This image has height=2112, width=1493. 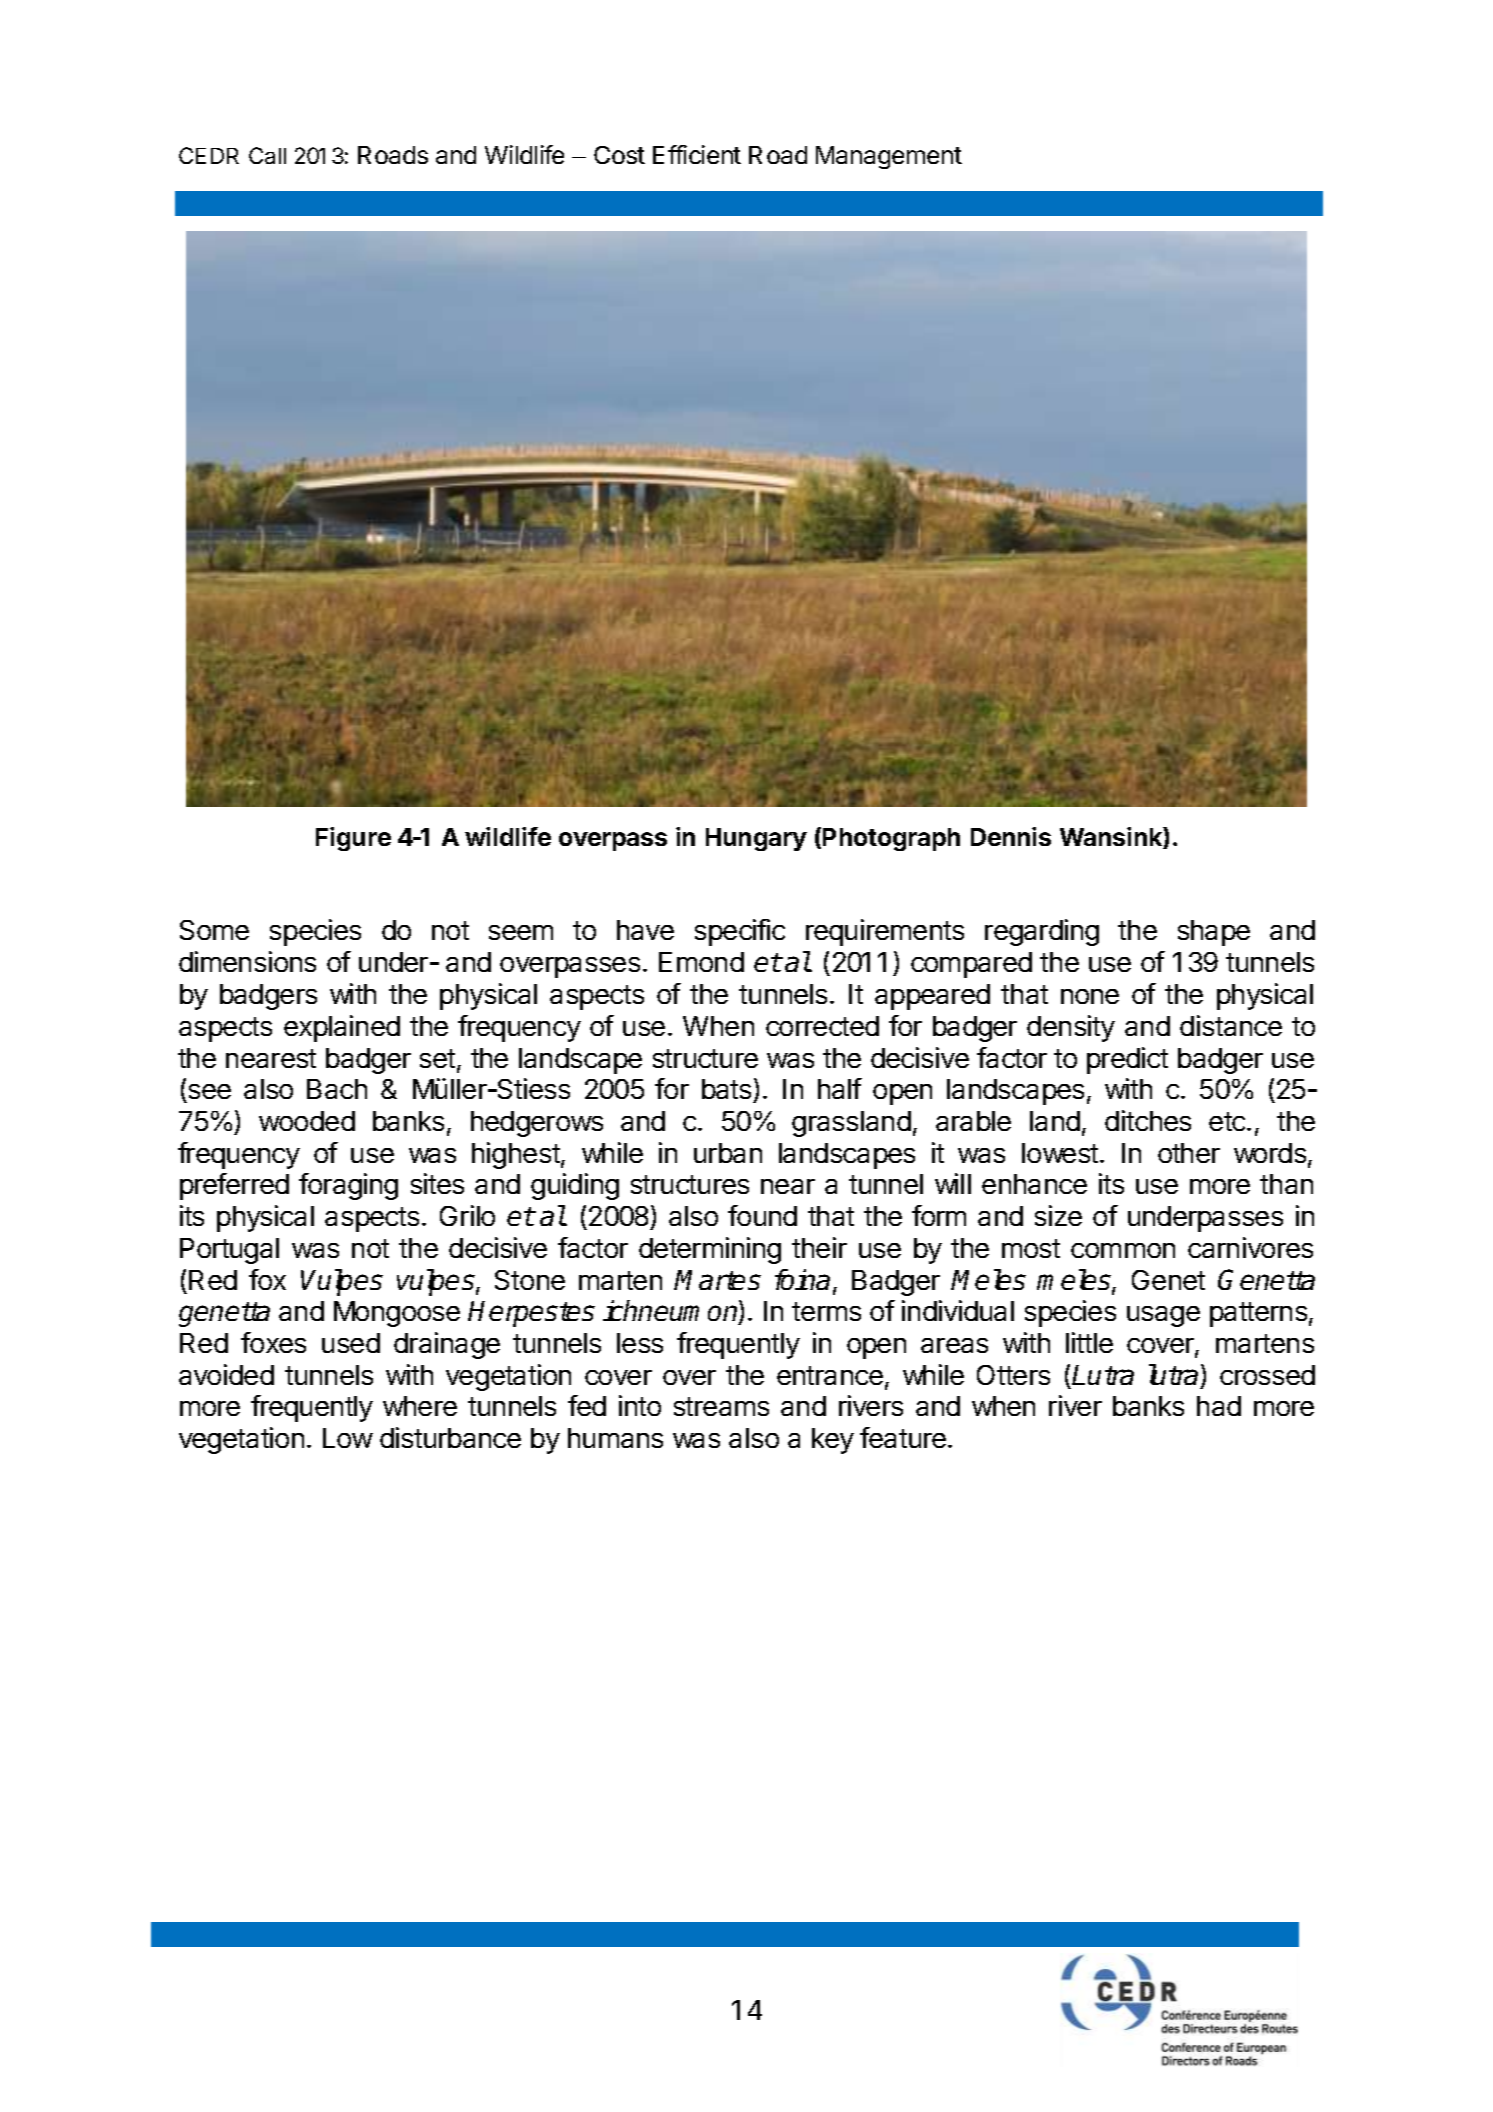 I want to click on ditches, so click(x=1148, y=1120).
